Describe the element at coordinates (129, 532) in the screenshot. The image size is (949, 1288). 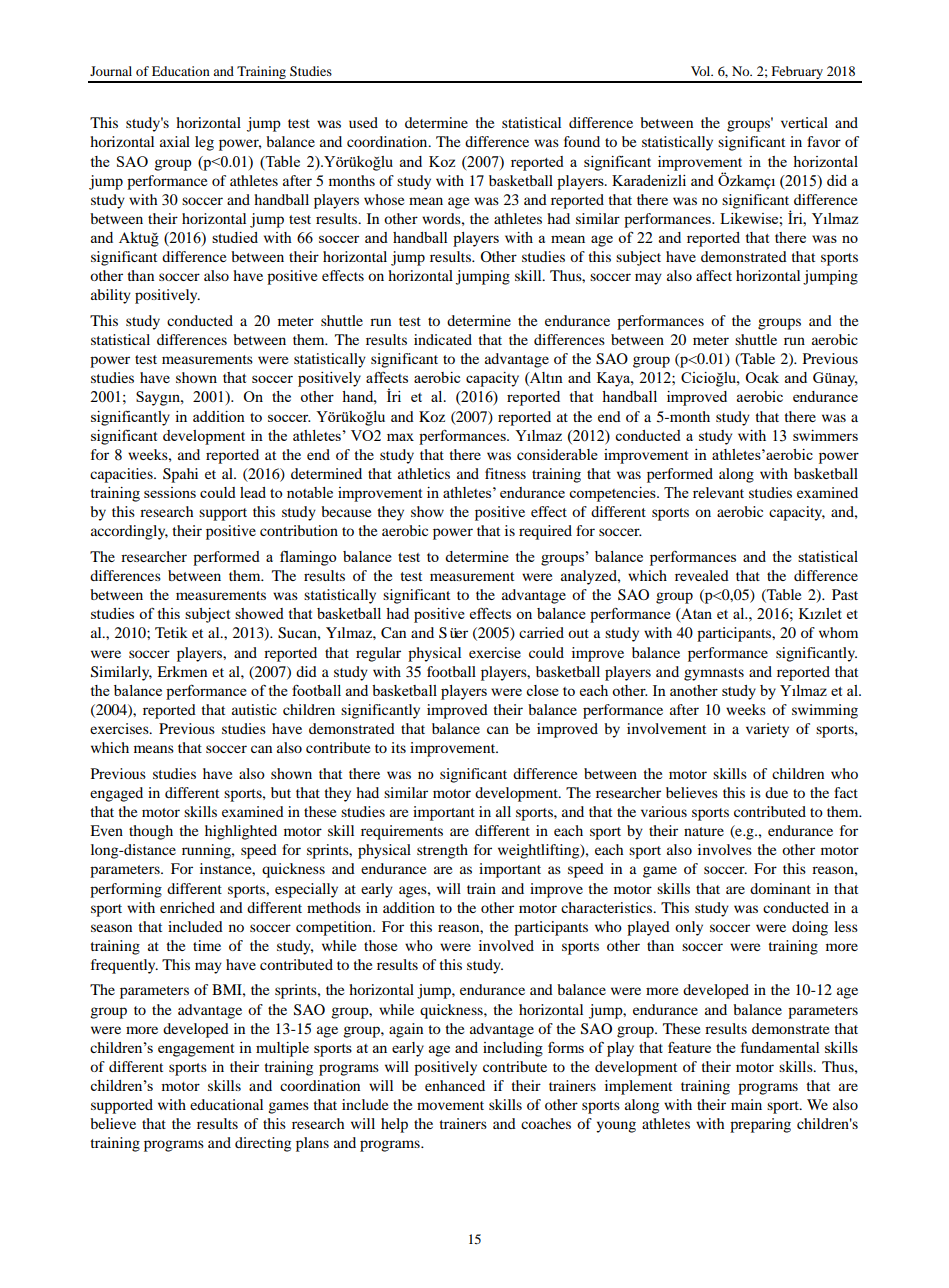
I see `accordingly` at that location.
